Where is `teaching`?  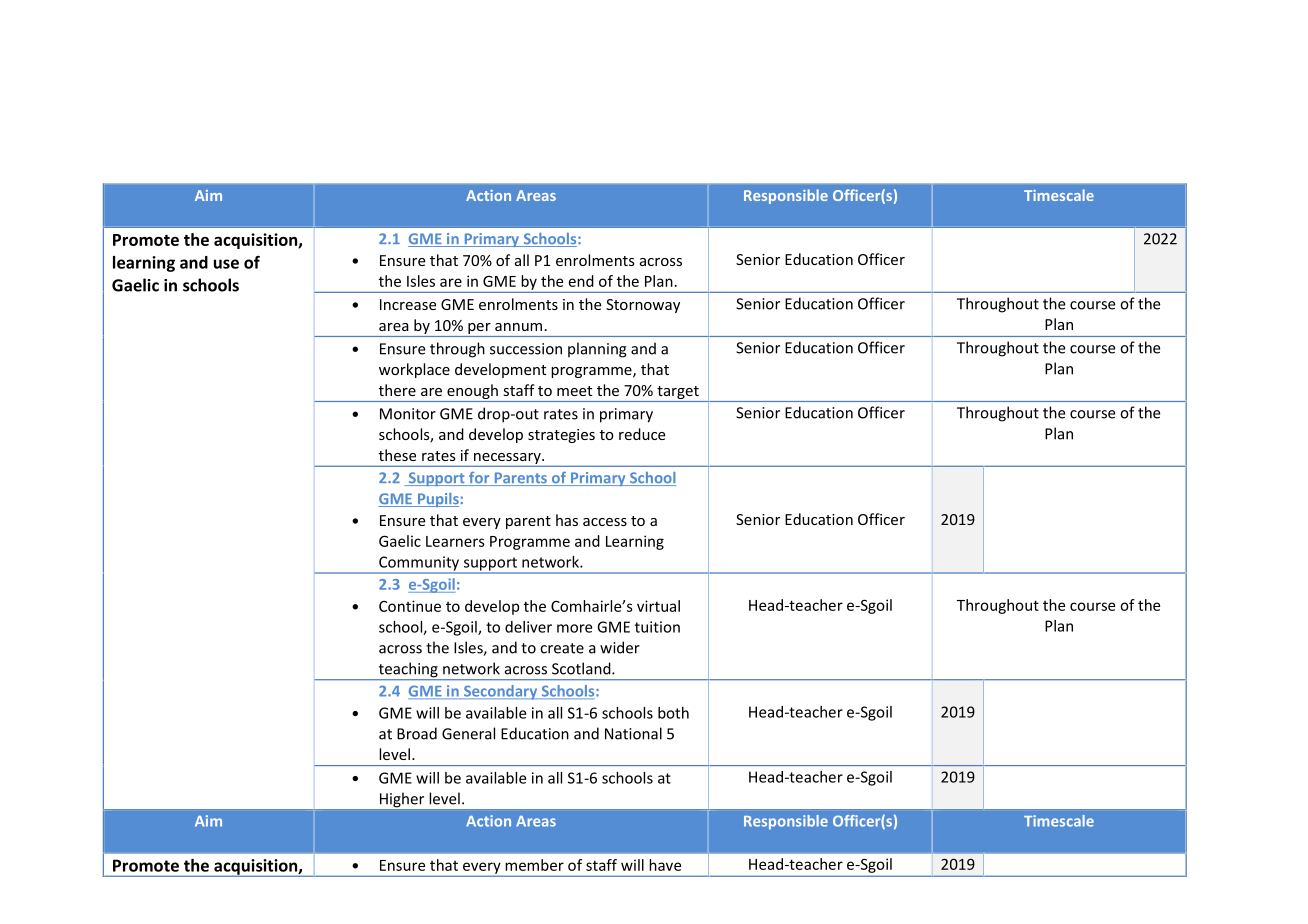 teaching is located at coordinates (408, 671).
